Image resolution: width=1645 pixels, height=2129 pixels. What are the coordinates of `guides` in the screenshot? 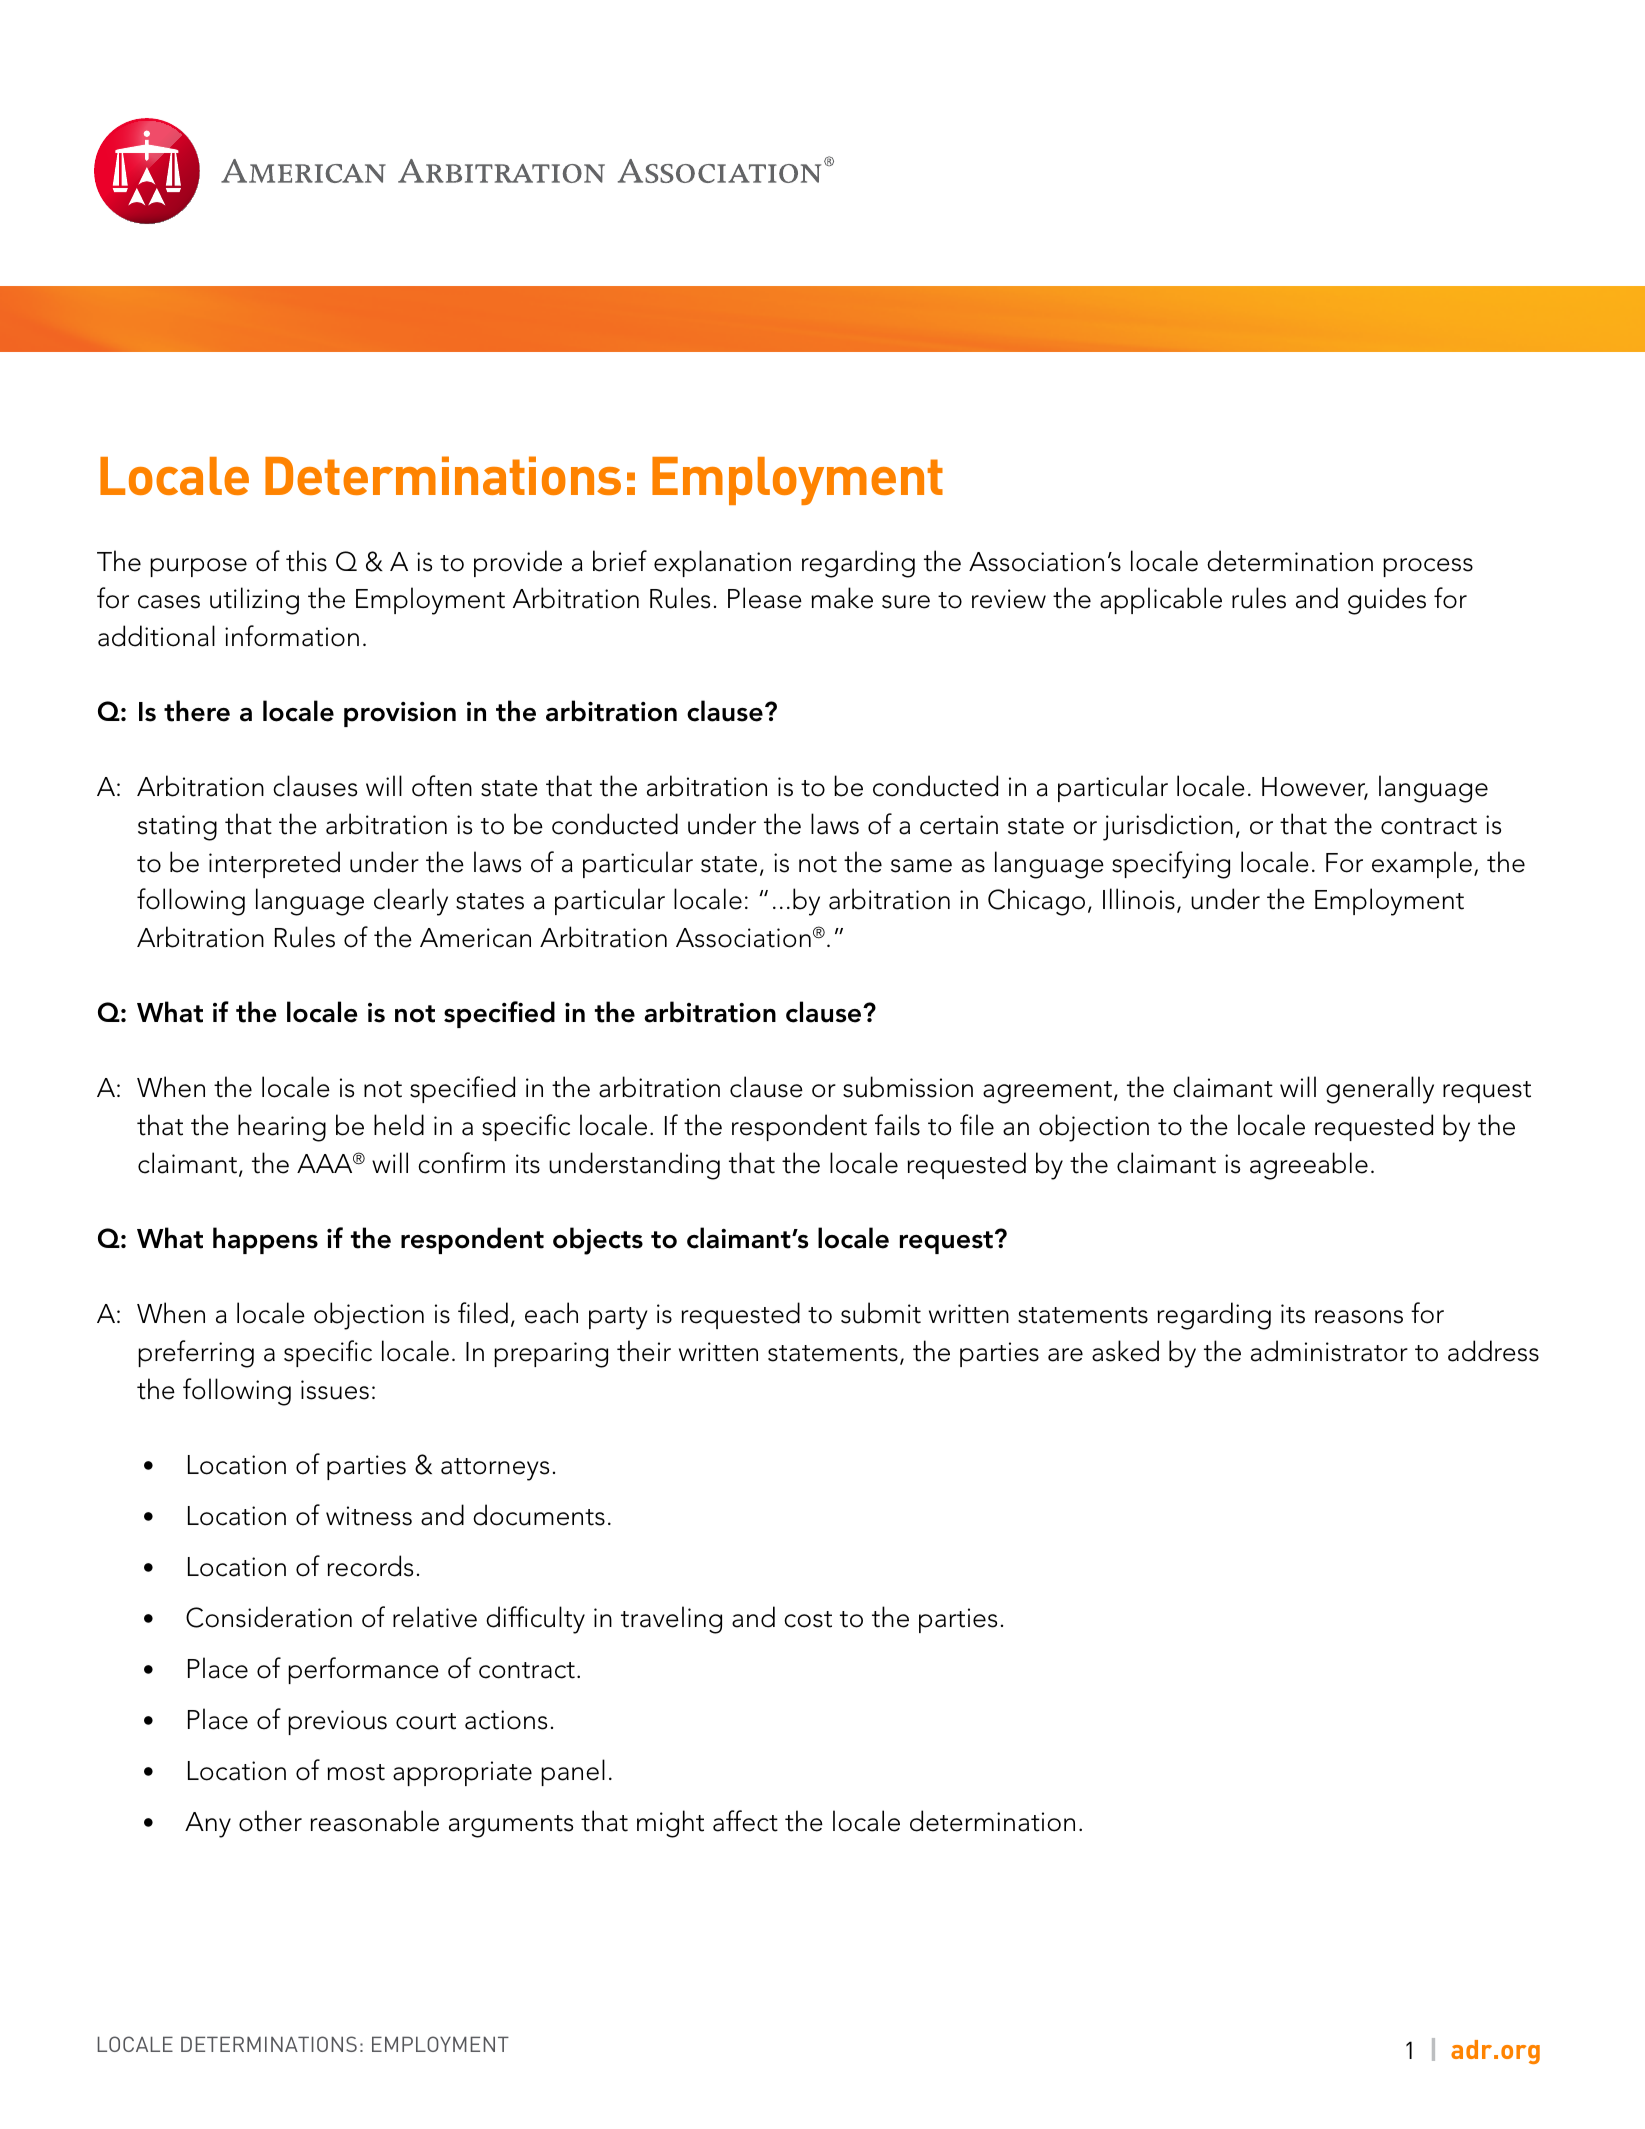 It's located at (1387, 601).
